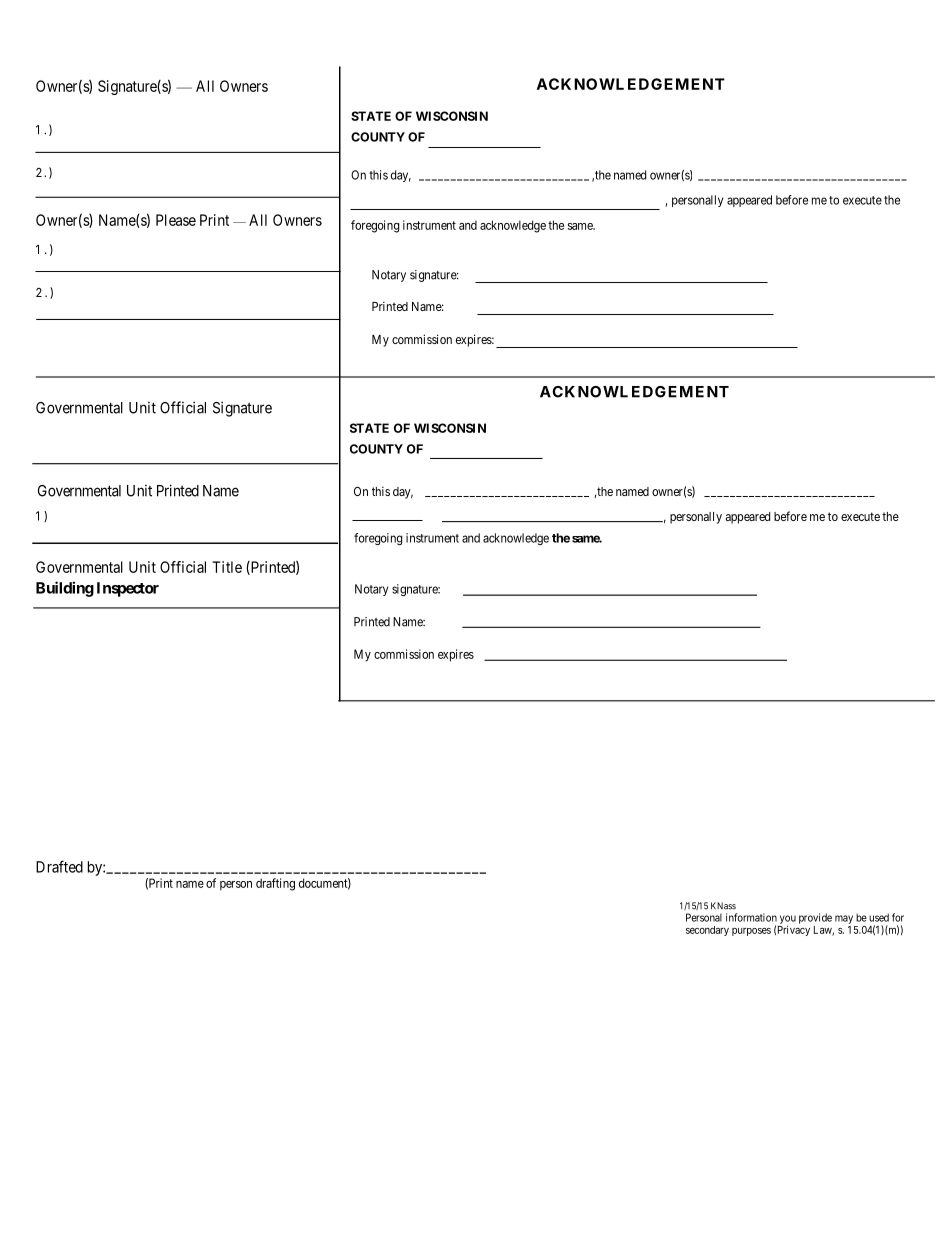 Image resolution: width=952 pixels, height=1233 pixels. Describe the element at coordinates (751, 917) in the image. I see `information` at that location.
